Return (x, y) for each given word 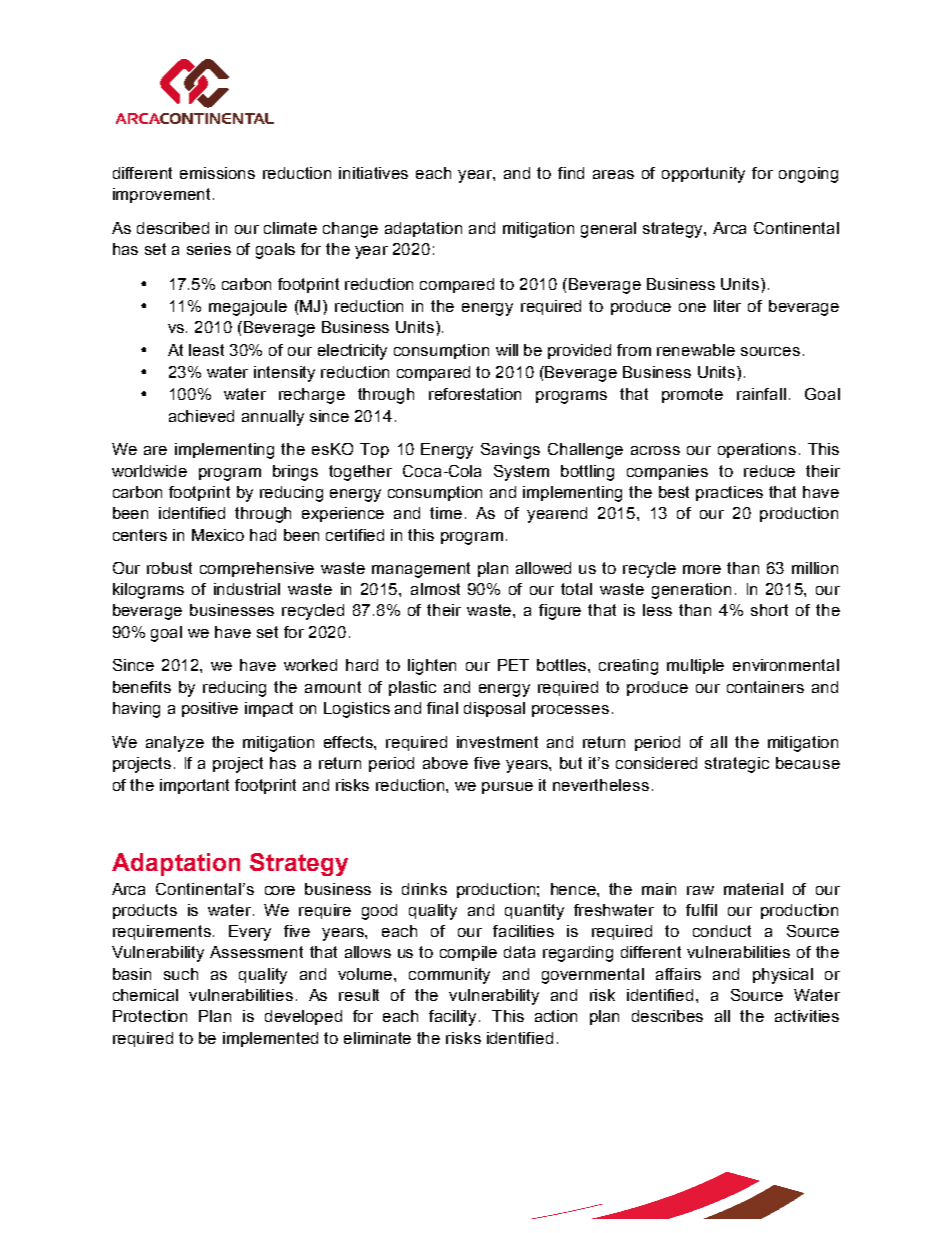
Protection (150, 1016)
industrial (247, 589)
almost (435, 589)
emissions (217, 173)
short (769, 610)
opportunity (703, 175)
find (571, 173)
